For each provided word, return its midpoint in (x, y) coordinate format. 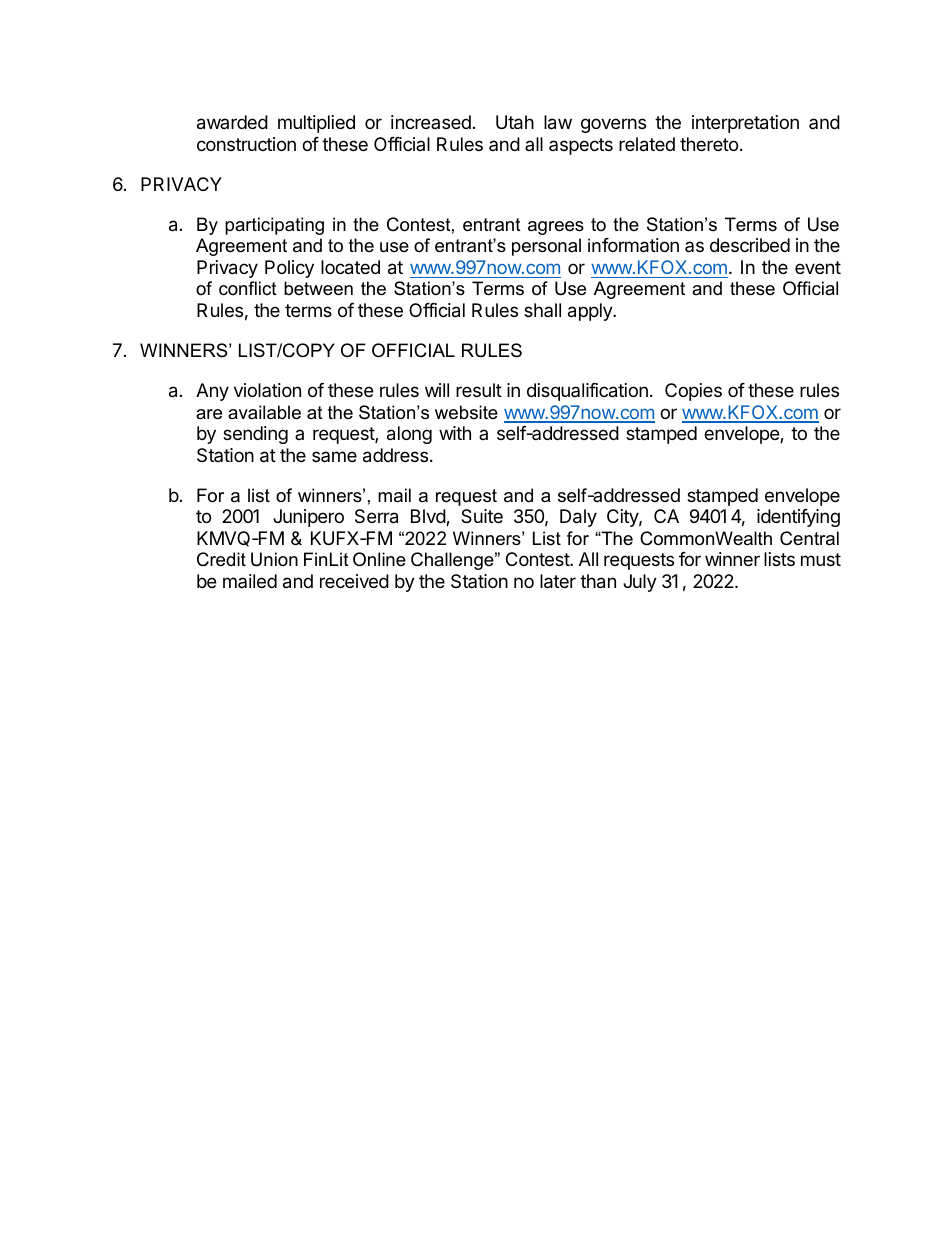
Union (274, 559)
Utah (515, 122)
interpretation (745, 124)
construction (246, 144)
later (558, 581)
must (821, 559)
